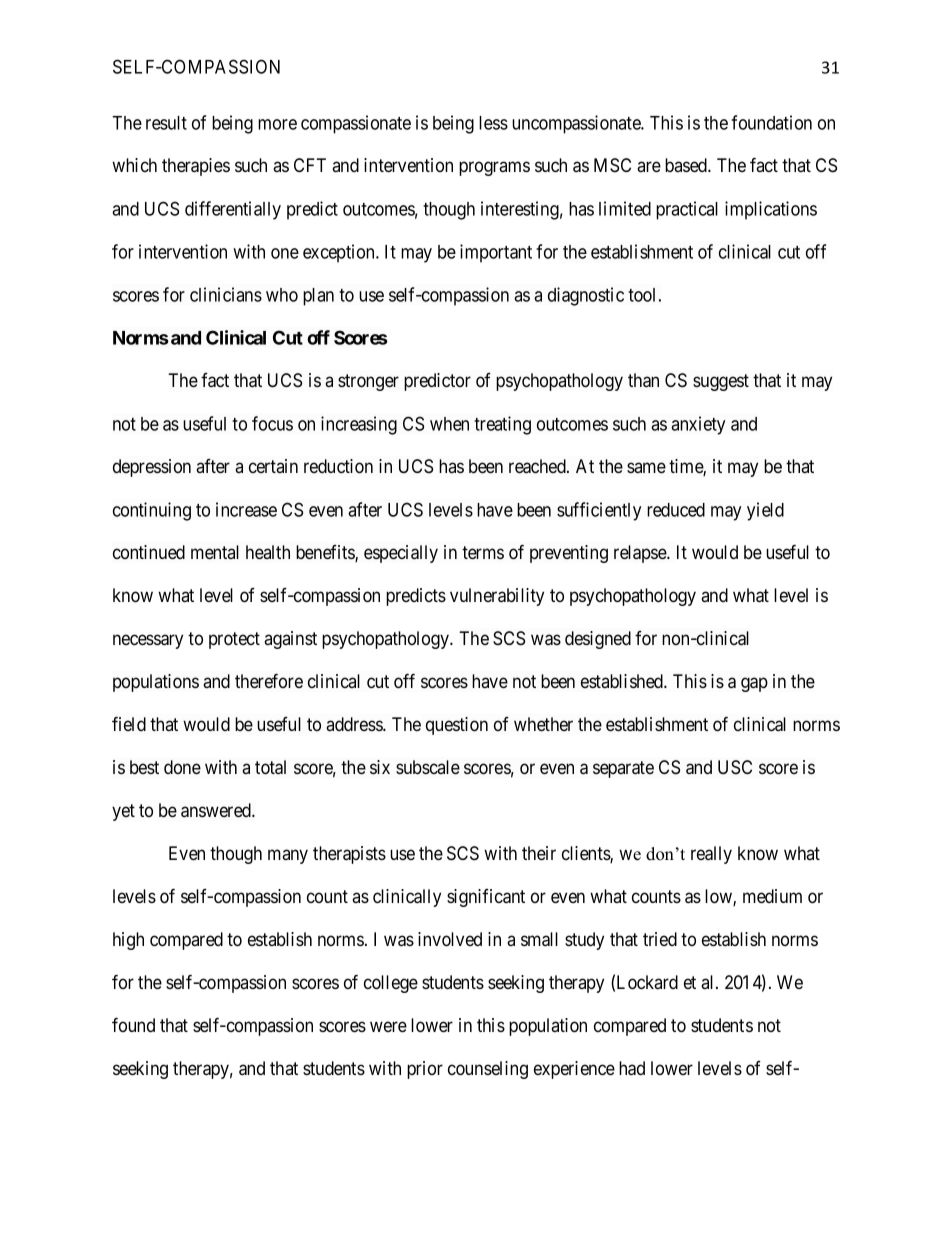  Describe the element at coordinates (128, 941) in the page. I see `high` at that location.
